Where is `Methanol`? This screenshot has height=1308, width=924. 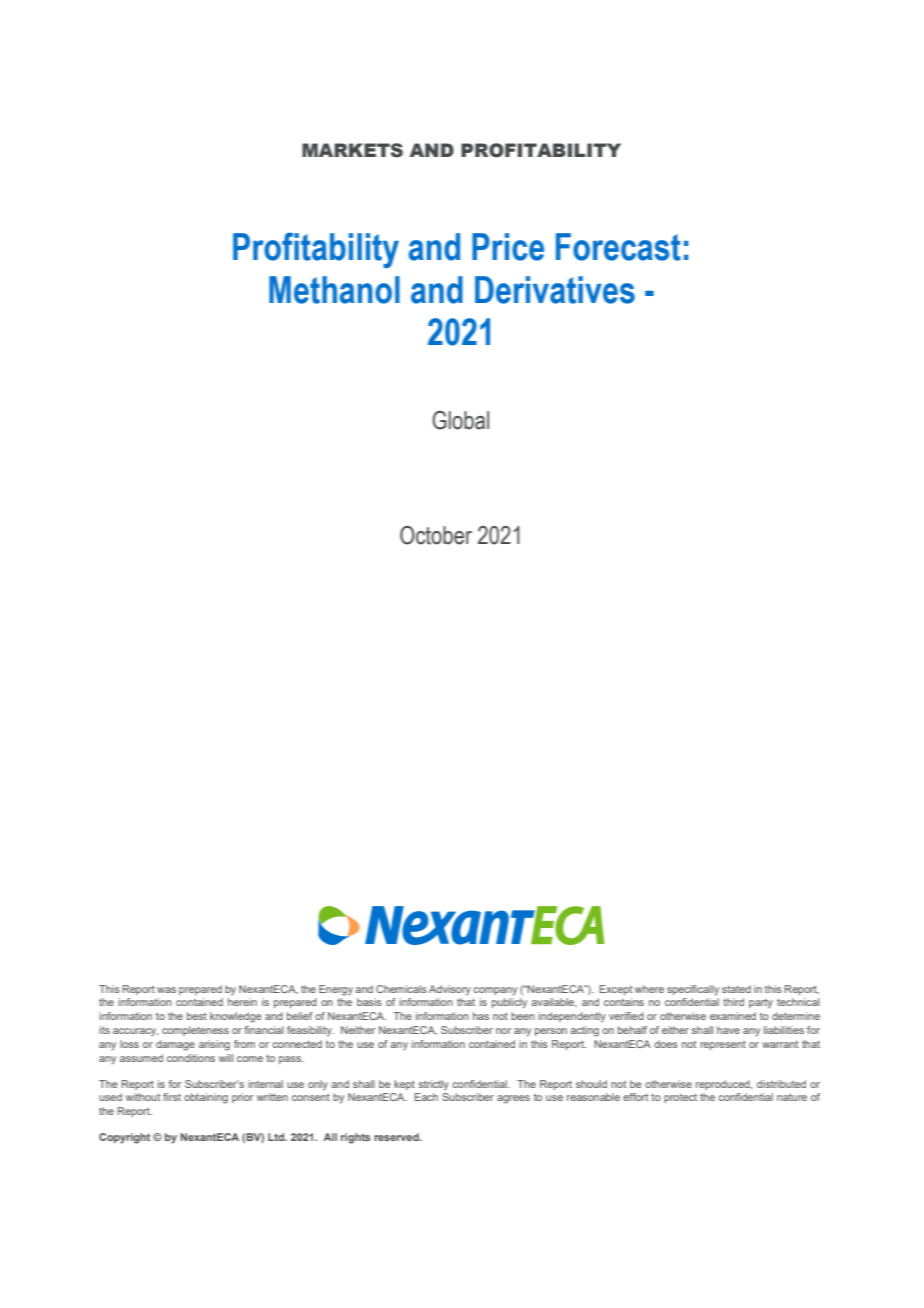
Methanol is located at coordinates (334, 290).
